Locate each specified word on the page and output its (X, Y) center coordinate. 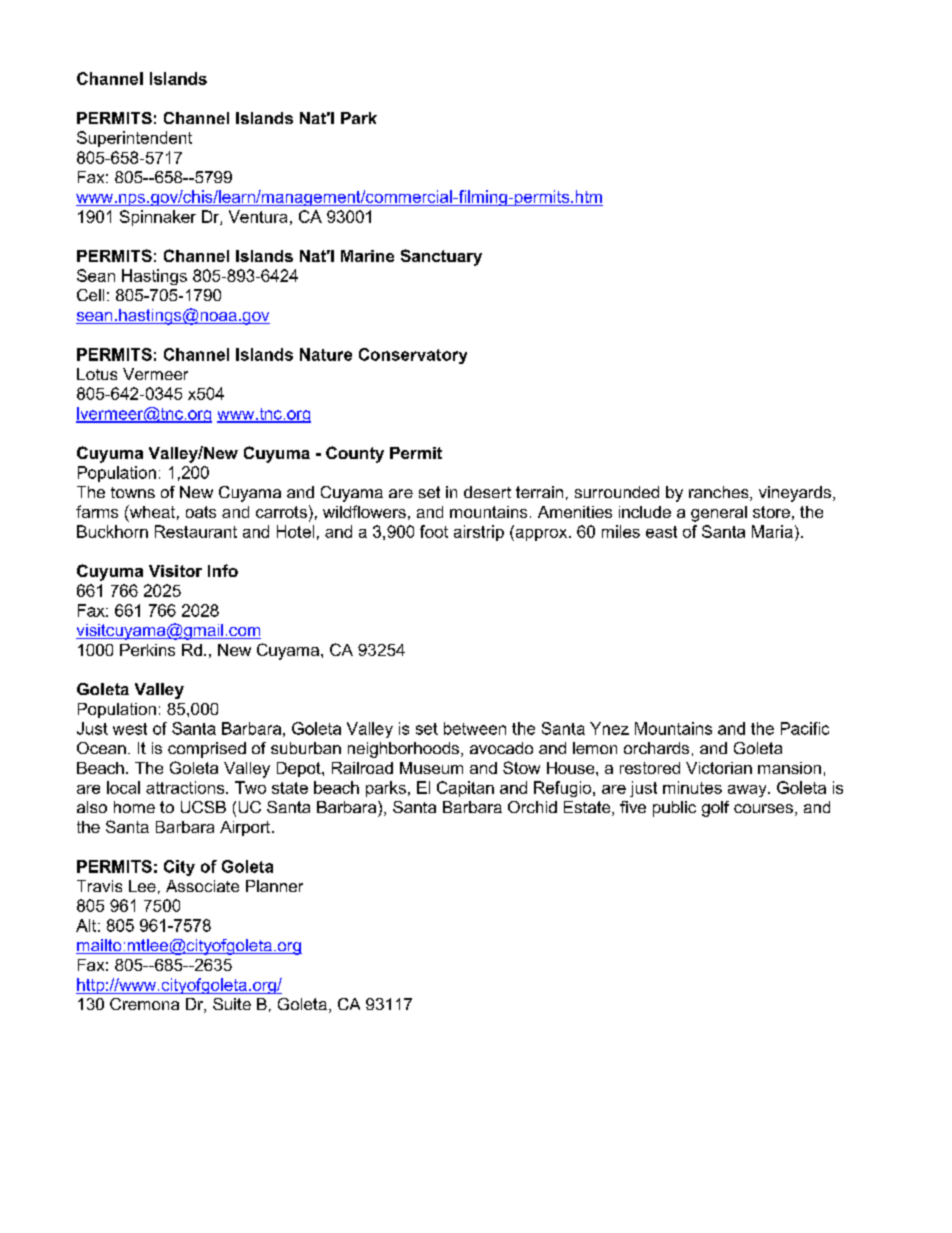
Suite (232, 1004)
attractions (186, 787)
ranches (720, 493)
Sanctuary (441, 257)
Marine (367, 256)
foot (434, 531)
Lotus (97, 374)
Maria (772, 531)
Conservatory (413, 356)
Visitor (175, 571)
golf (715, 809)
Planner (274, 886)
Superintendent (134, 139)
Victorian (719, 768)
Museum (431, 768)
